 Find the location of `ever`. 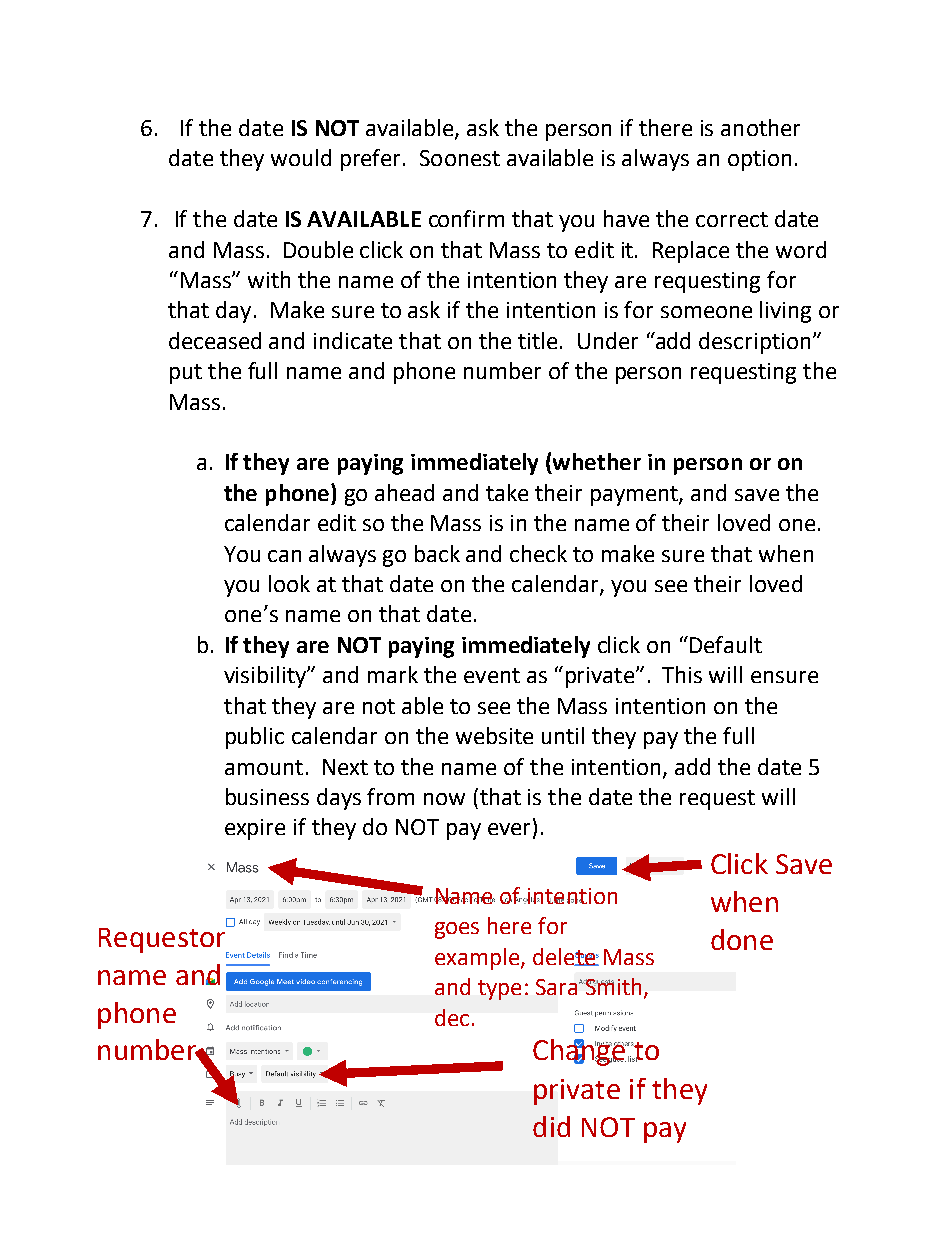

ever is located at coordinates (509, 829).
